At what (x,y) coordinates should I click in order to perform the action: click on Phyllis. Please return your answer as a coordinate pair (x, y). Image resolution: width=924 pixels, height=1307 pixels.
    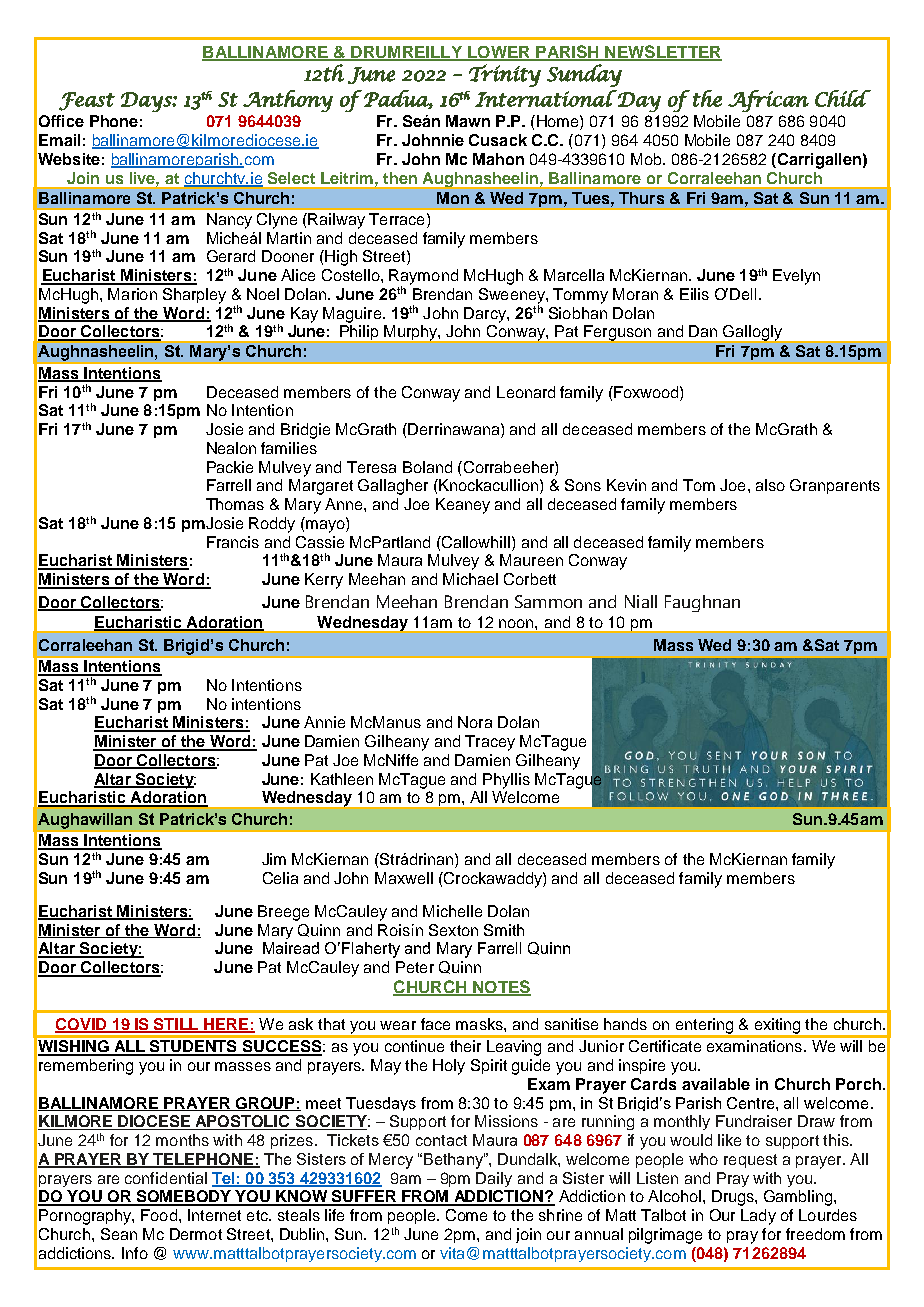
    Looking at the image, I should click on (506, 781).
